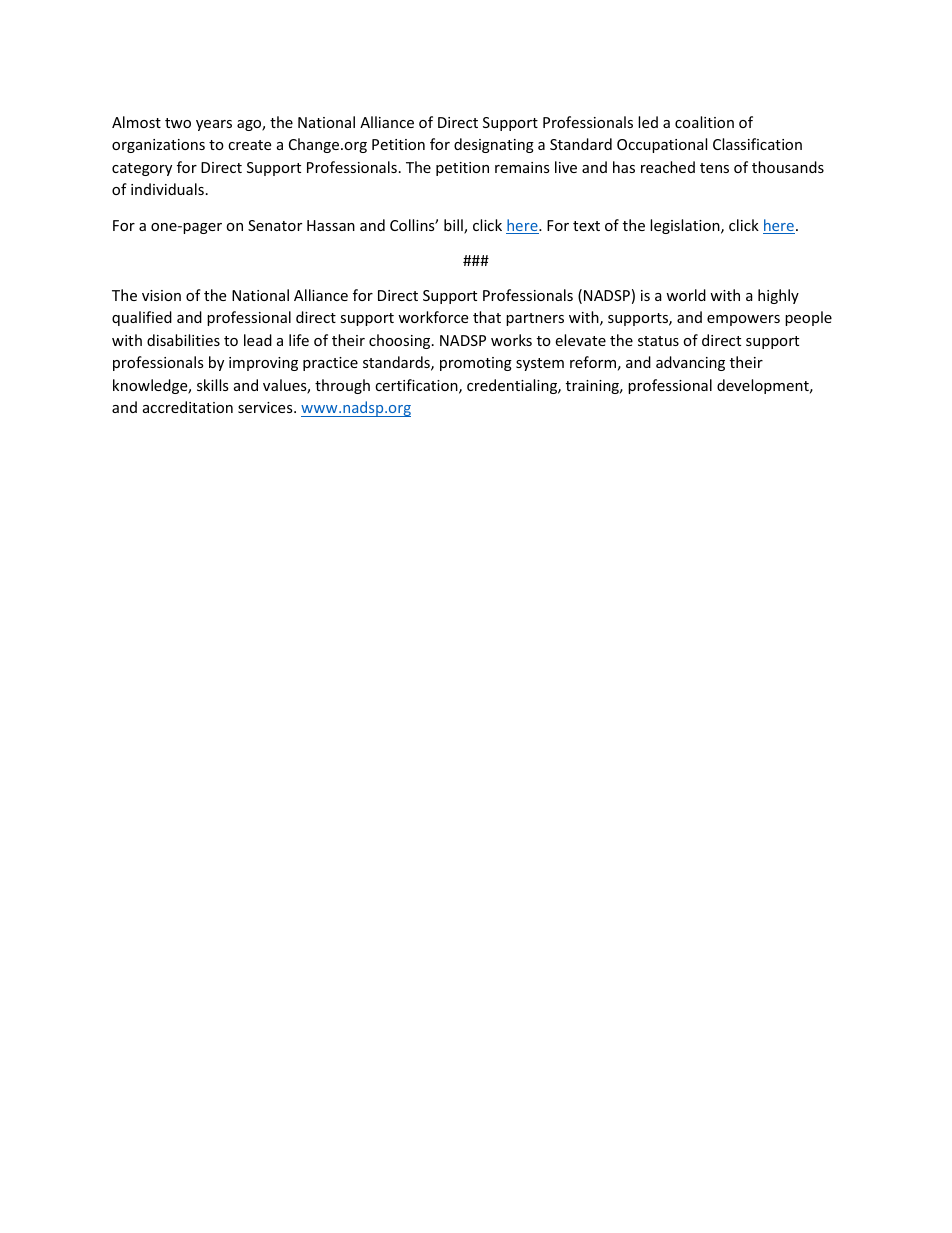  What do you see at coordinates (494, 145) in the document?
I see `designating` at bounding box center [494, 145].
